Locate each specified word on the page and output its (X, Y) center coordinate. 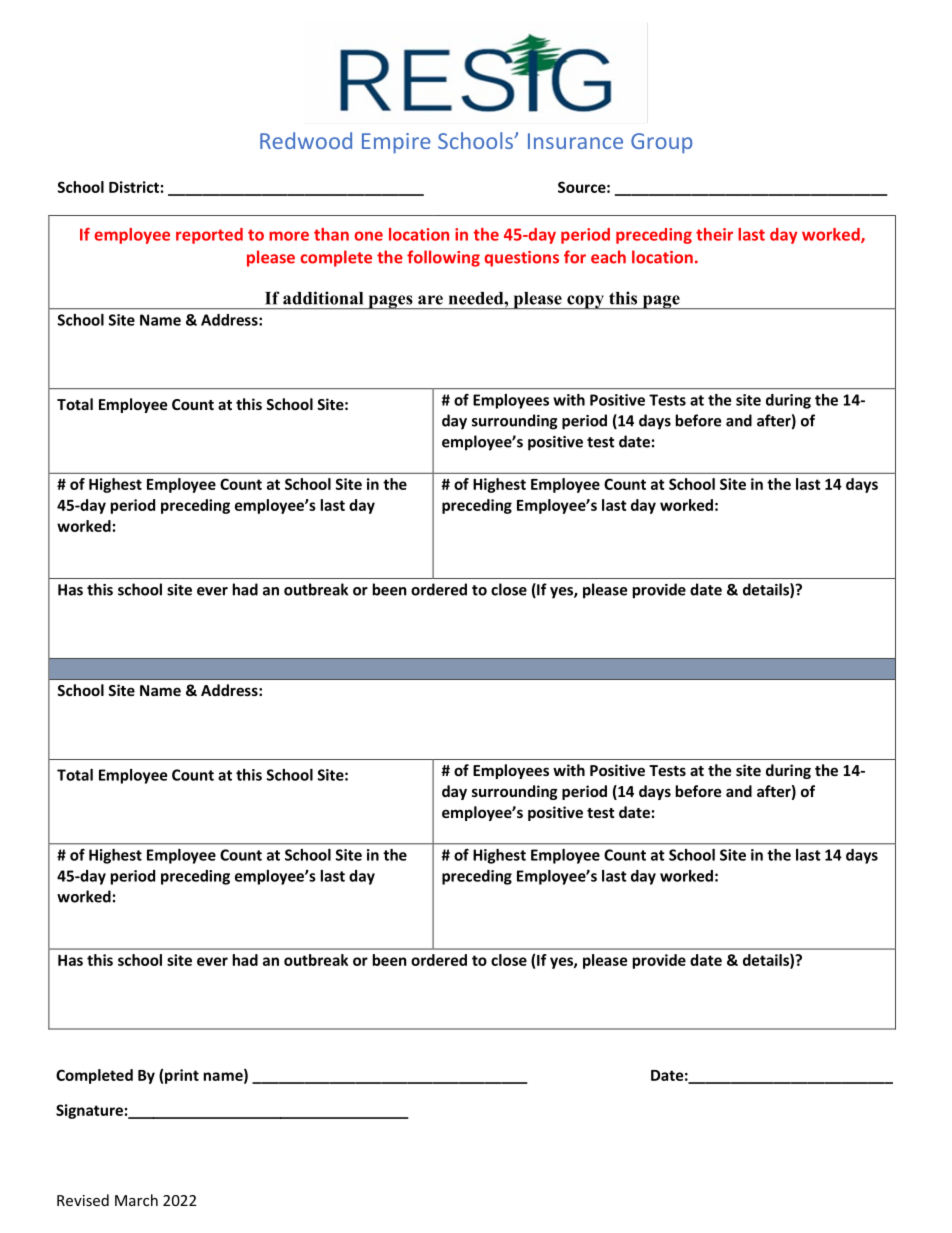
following (443, 258)
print (182, 1076)
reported (209, 236)
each (608, 257)
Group (661, 143)
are (430, 300)
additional (323, 298)
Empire (396, 143)
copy (585, 302)
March (136, 1200)
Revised (83, 1200)
